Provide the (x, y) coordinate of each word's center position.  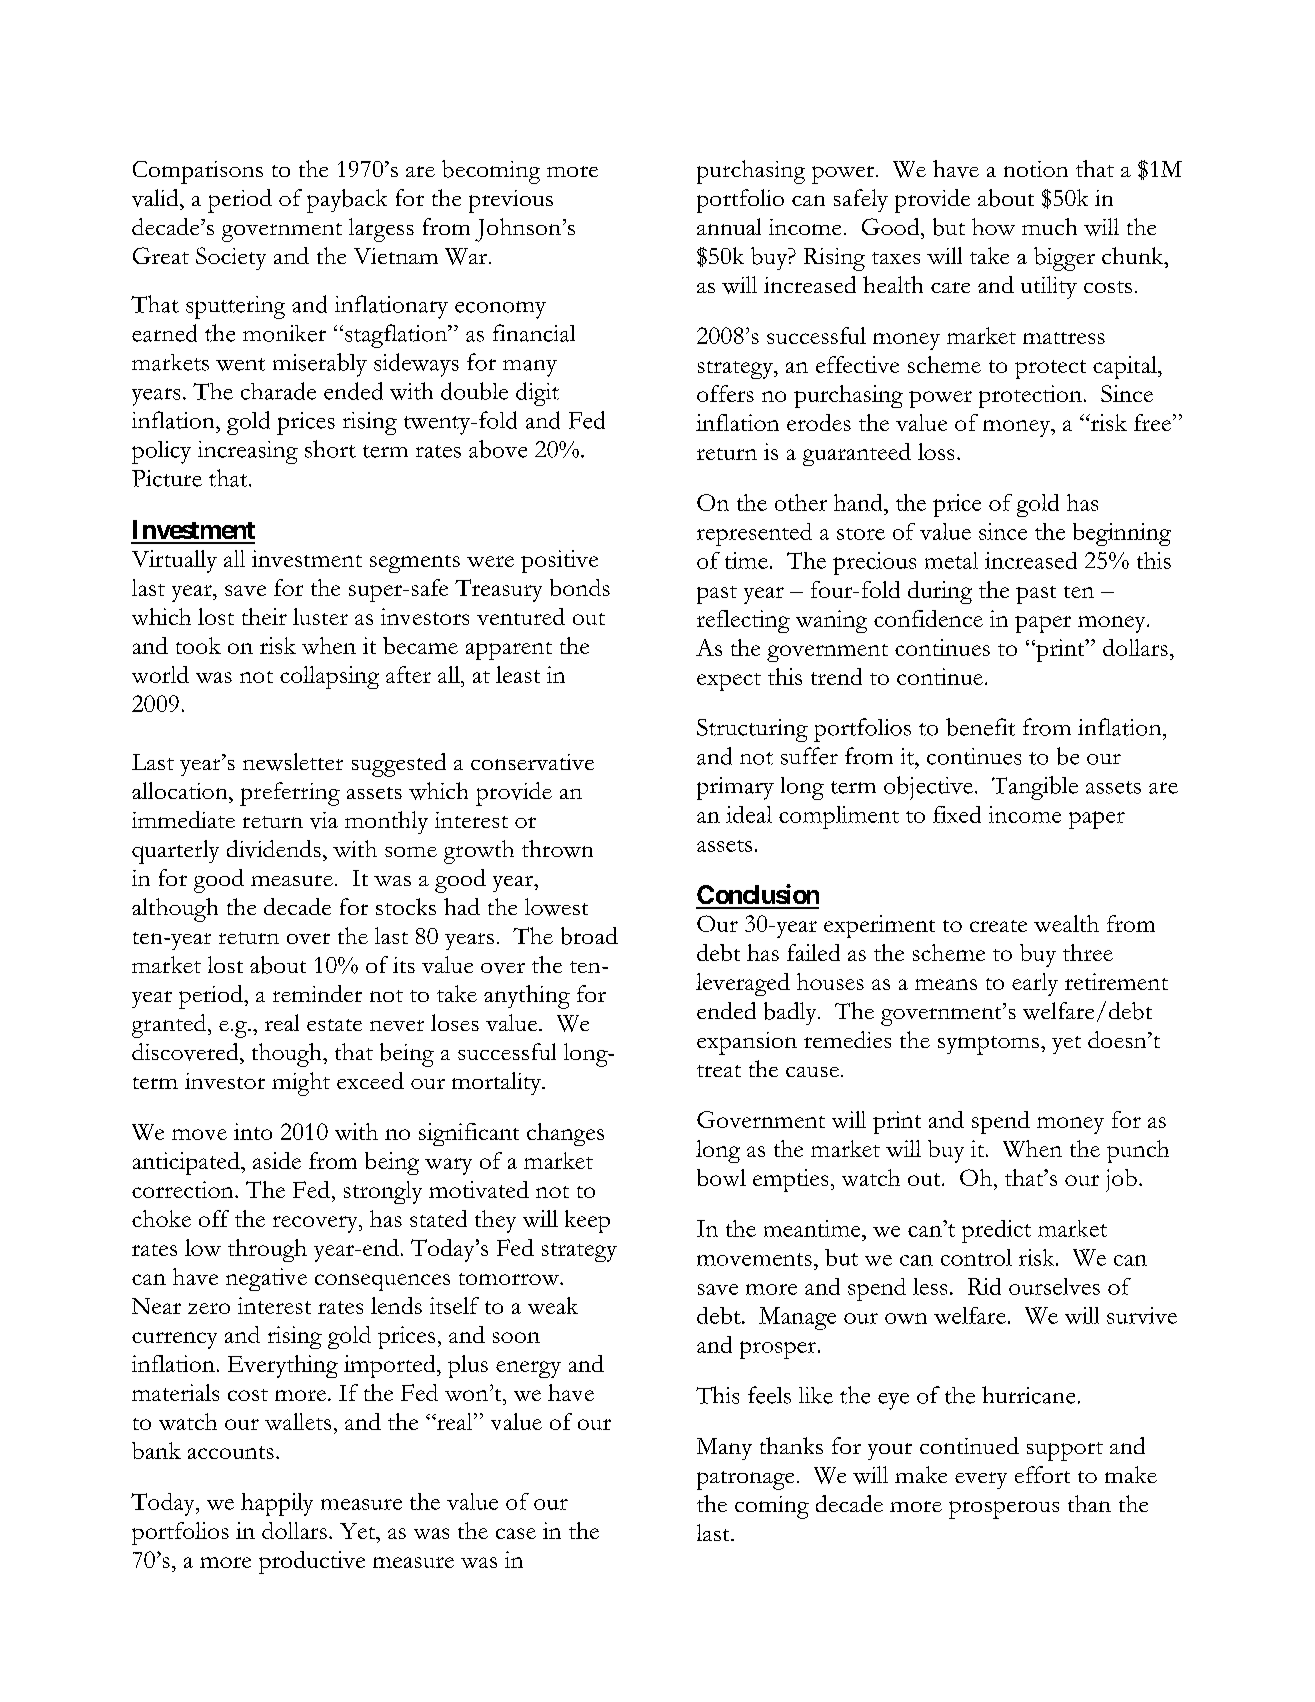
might (301, 1084)
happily (277, 1504)
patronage (745, 1480)
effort (1042, 1474)
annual (729, 226)
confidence (928, 618)
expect (729, 682)
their (264, 616)
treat (719, 1071)
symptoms (988, 1045)
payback (347, 201)
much (1049, 226)
